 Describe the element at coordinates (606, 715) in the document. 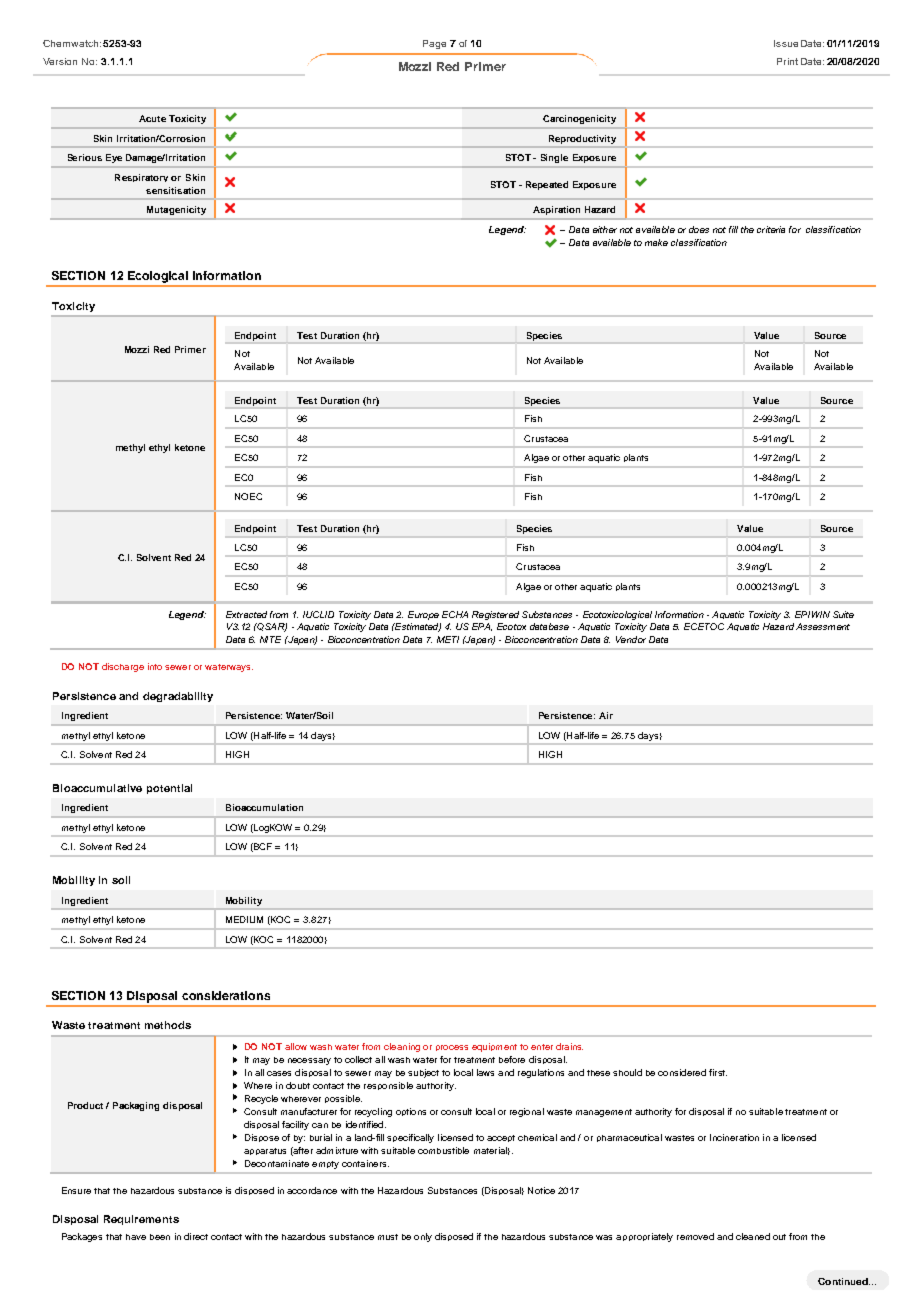

I see `Air` at that location.
